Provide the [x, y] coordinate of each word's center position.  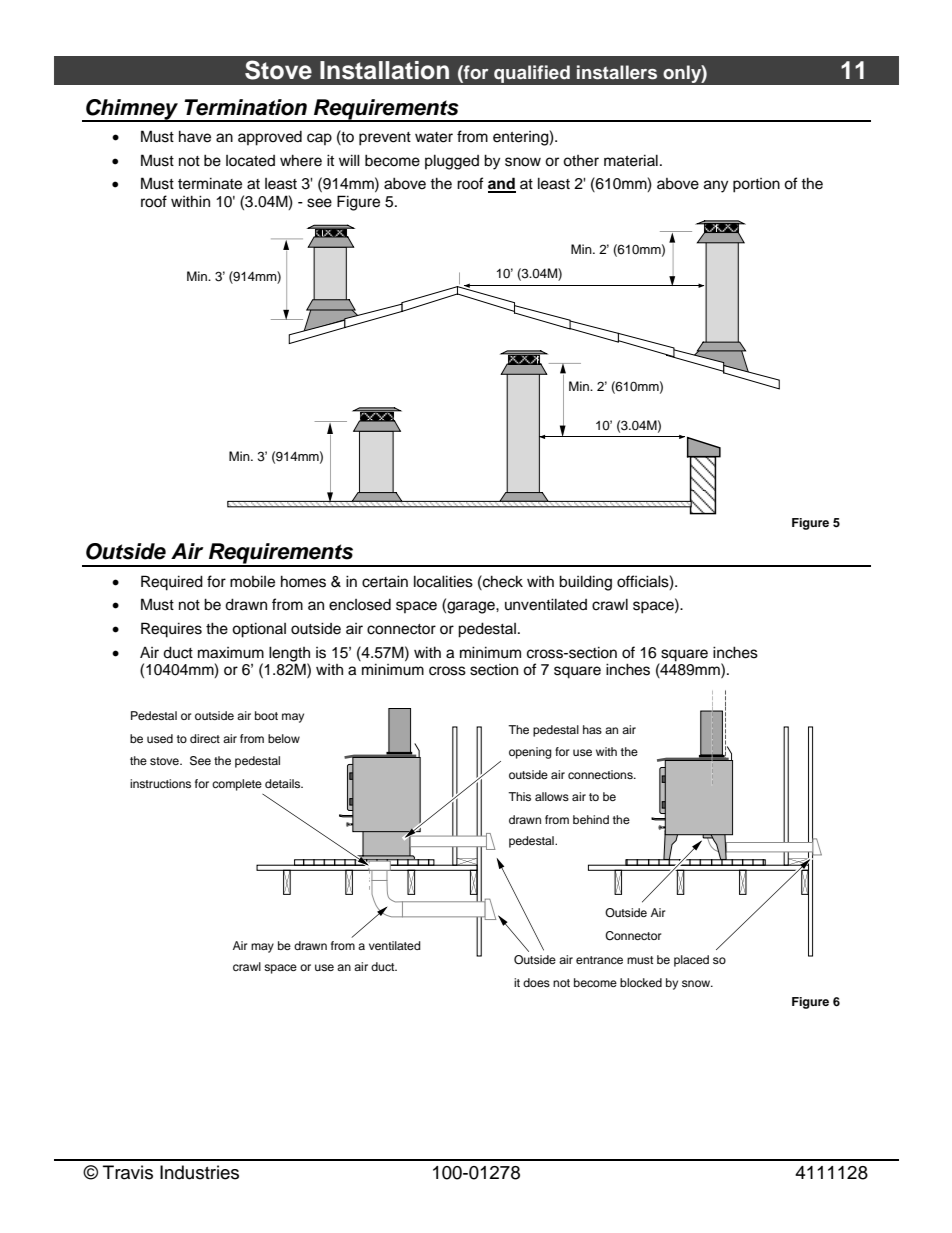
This [519, 796]
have [195, 136]
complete [237, 785]
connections [601, 774]
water [434, 137]
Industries [199, 1172]
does [536, 982]
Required [172, 583]
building [585, 583]
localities [443, 581]
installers [617, 72]
